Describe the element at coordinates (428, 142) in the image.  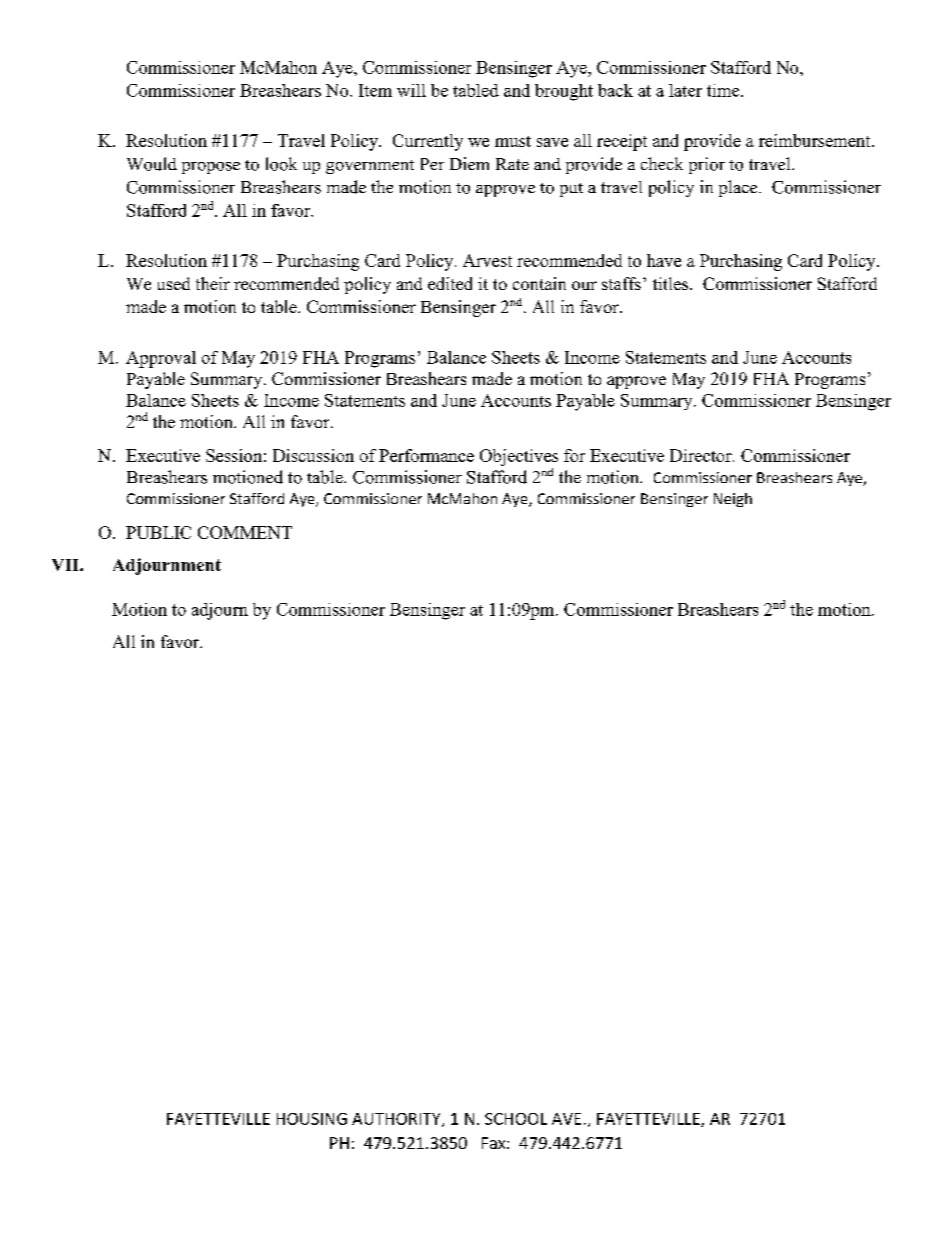
I see `Currently` at that location.
